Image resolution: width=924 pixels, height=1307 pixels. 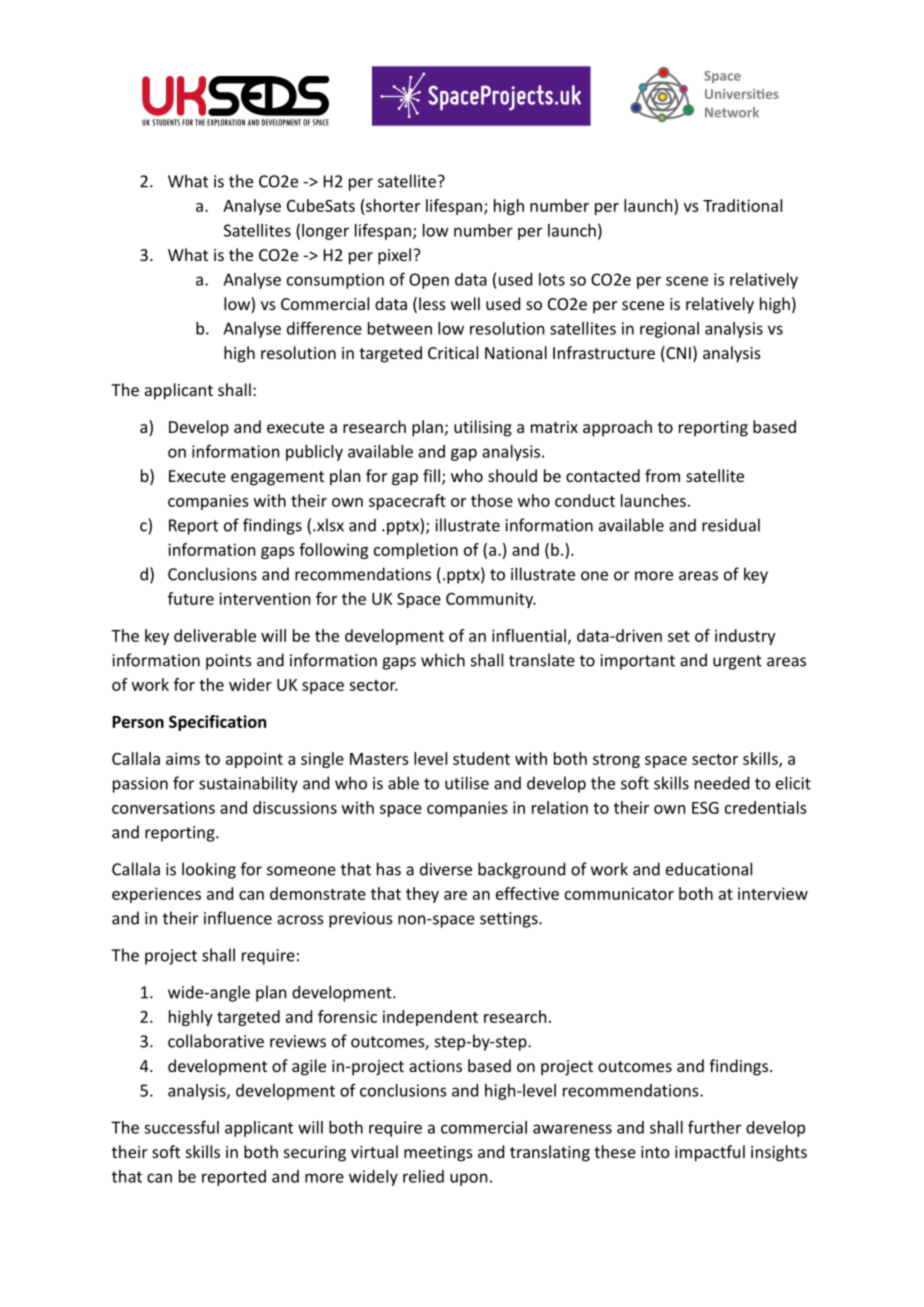 What do you see at coordinates (731, 525) in the screenshot?
I see `residual` at bounding box center [731, 525].
